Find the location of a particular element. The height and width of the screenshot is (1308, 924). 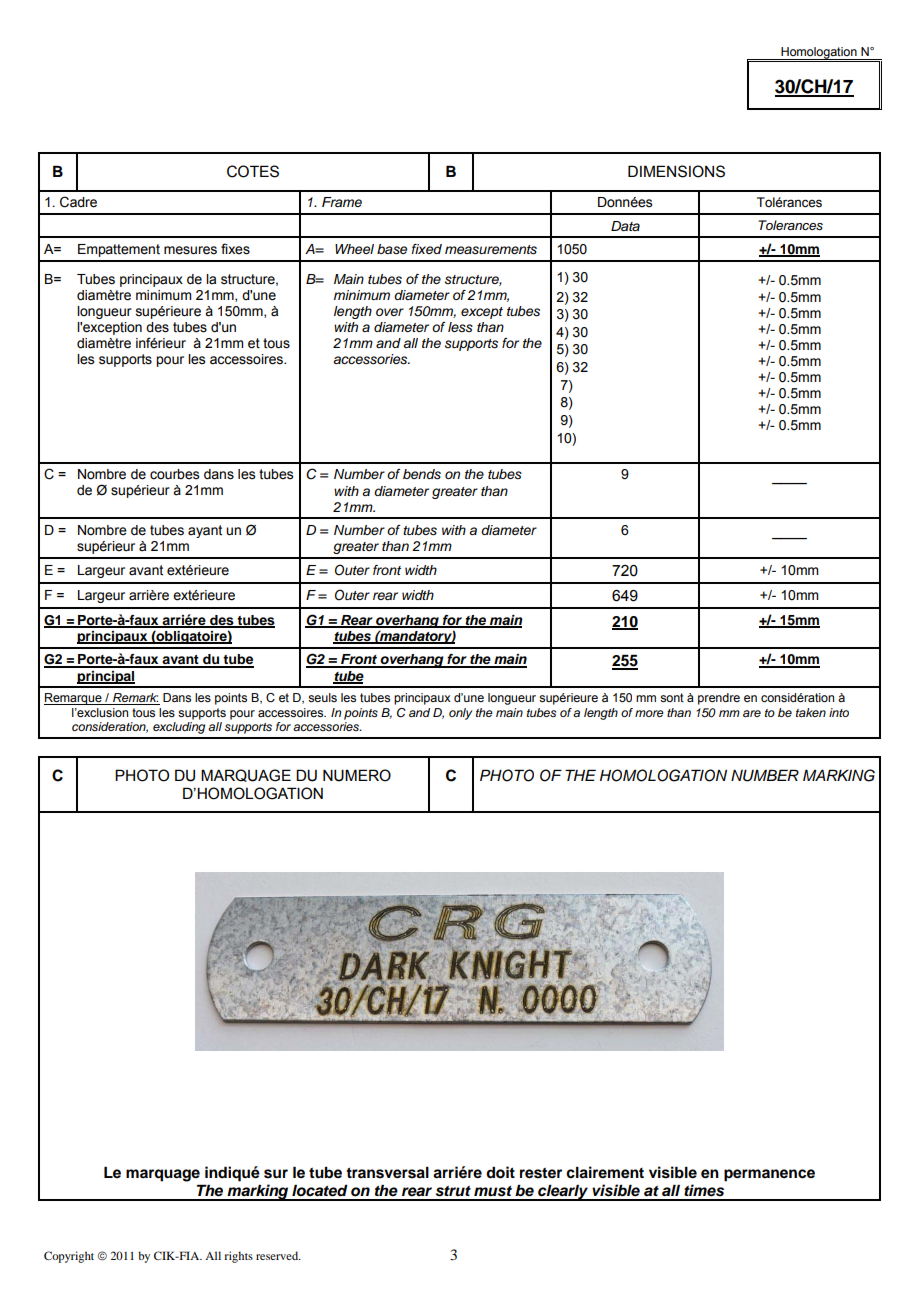

permanence is located at coordinates (769, 1175).
